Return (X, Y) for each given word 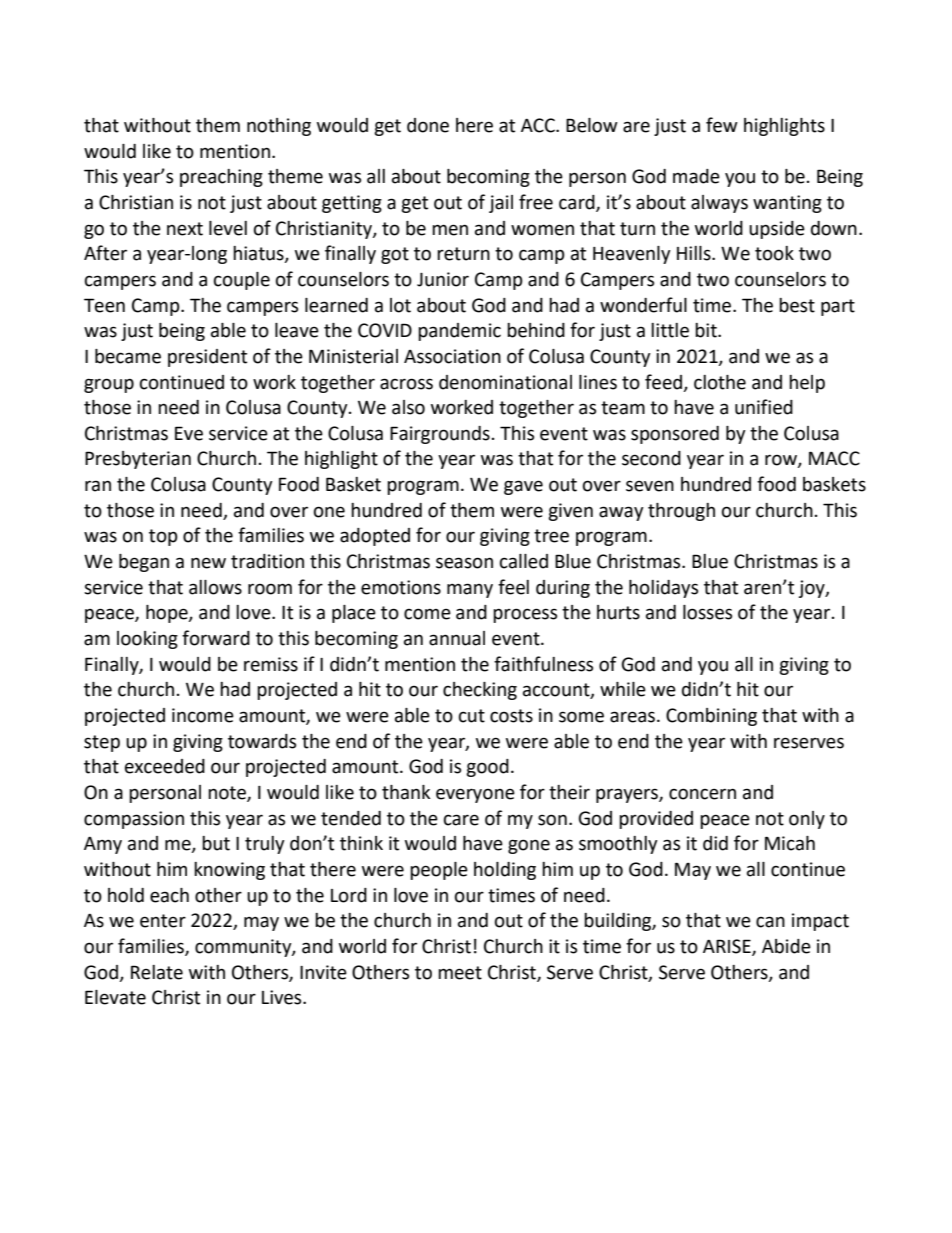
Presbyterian (138, 460)
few (722, 125)
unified (764, 407)
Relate (157, 972)
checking (480, 691)
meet (460, 973)
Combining (711, 717)
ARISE (728, 947)
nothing (279, 127)
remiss (271, 664)
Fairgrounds (440, 435)
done (428, 125)
